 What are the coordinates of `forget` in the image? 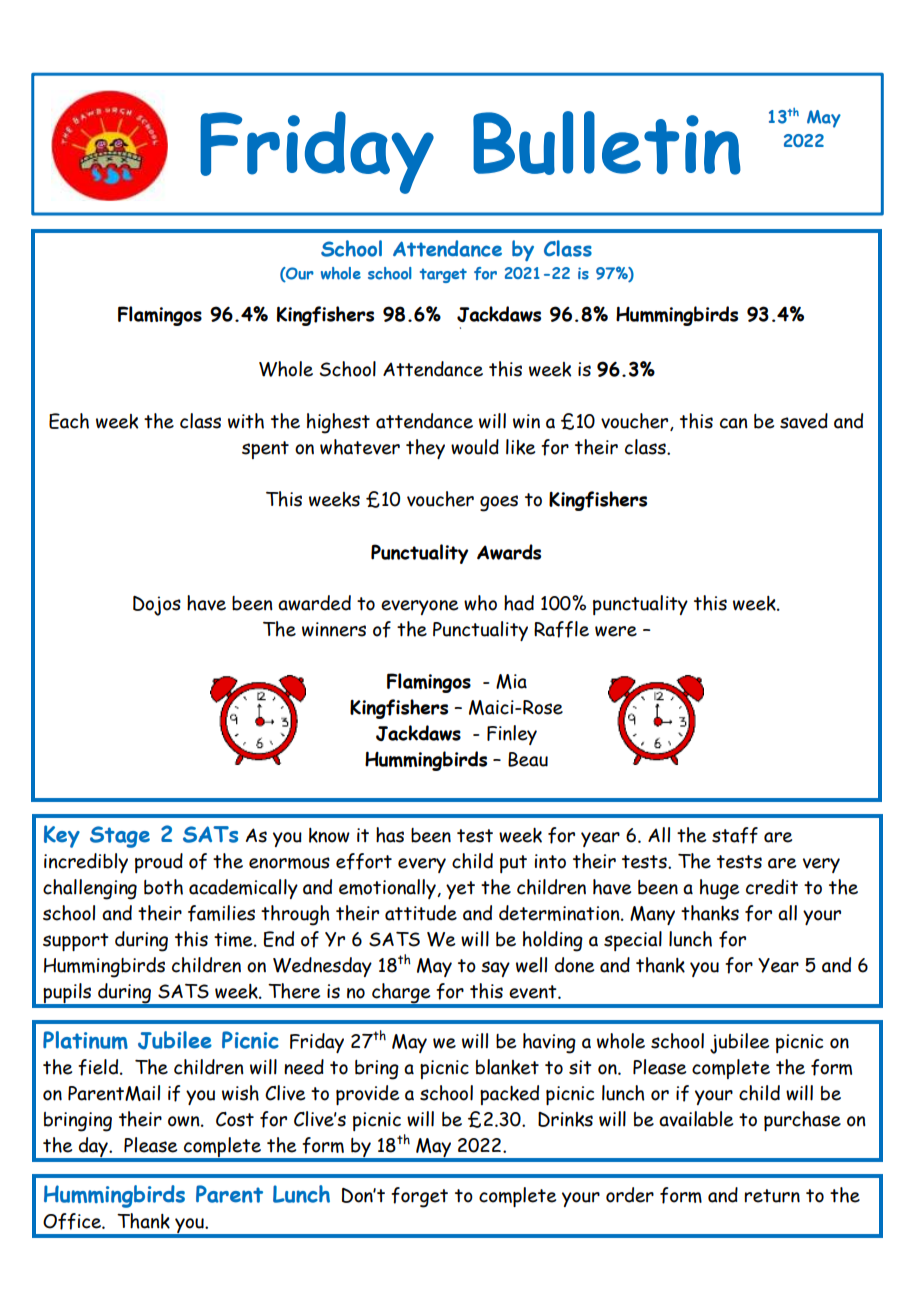 It's located at (419, 1197).
